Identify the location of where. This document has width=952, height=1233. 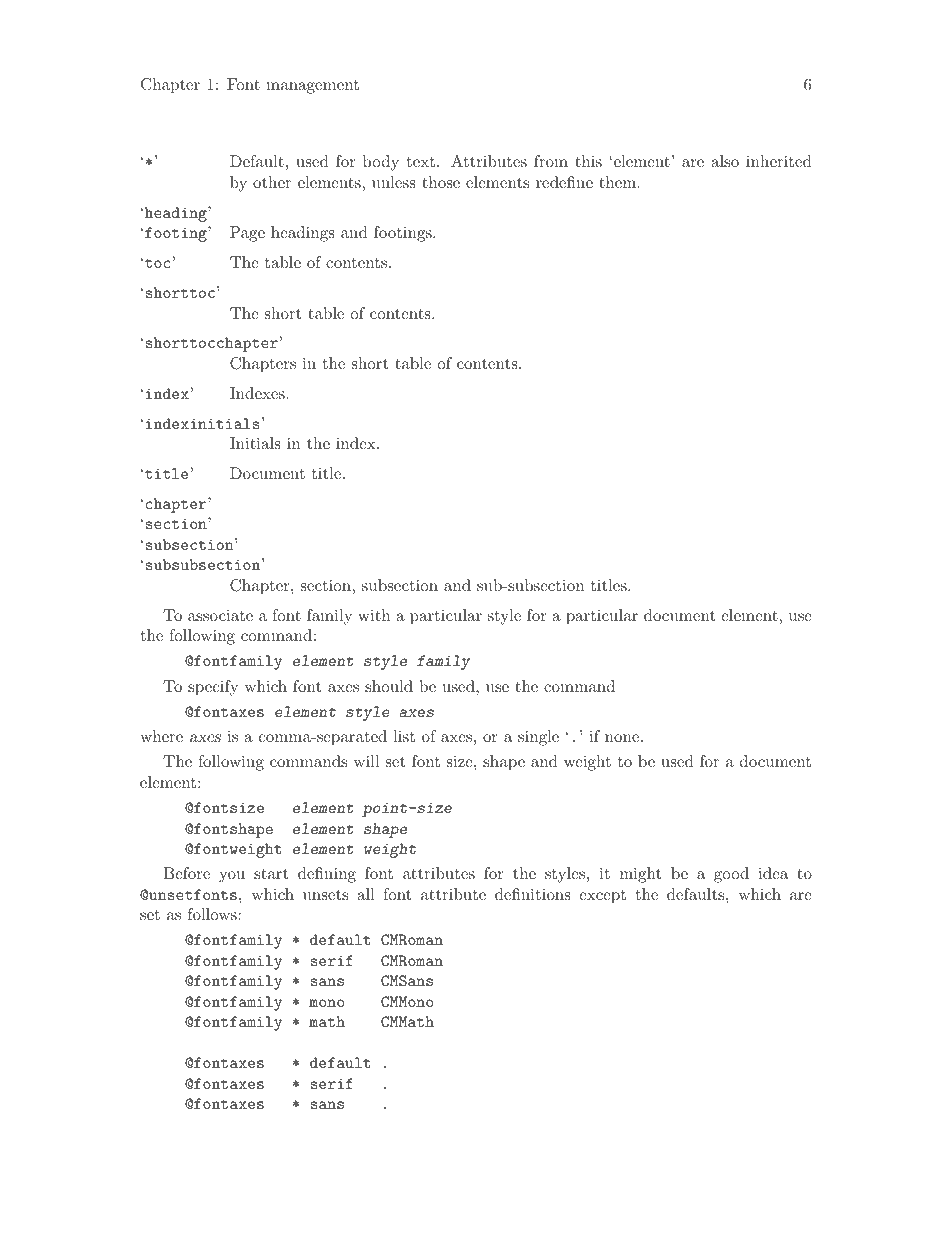
(161, 736).
